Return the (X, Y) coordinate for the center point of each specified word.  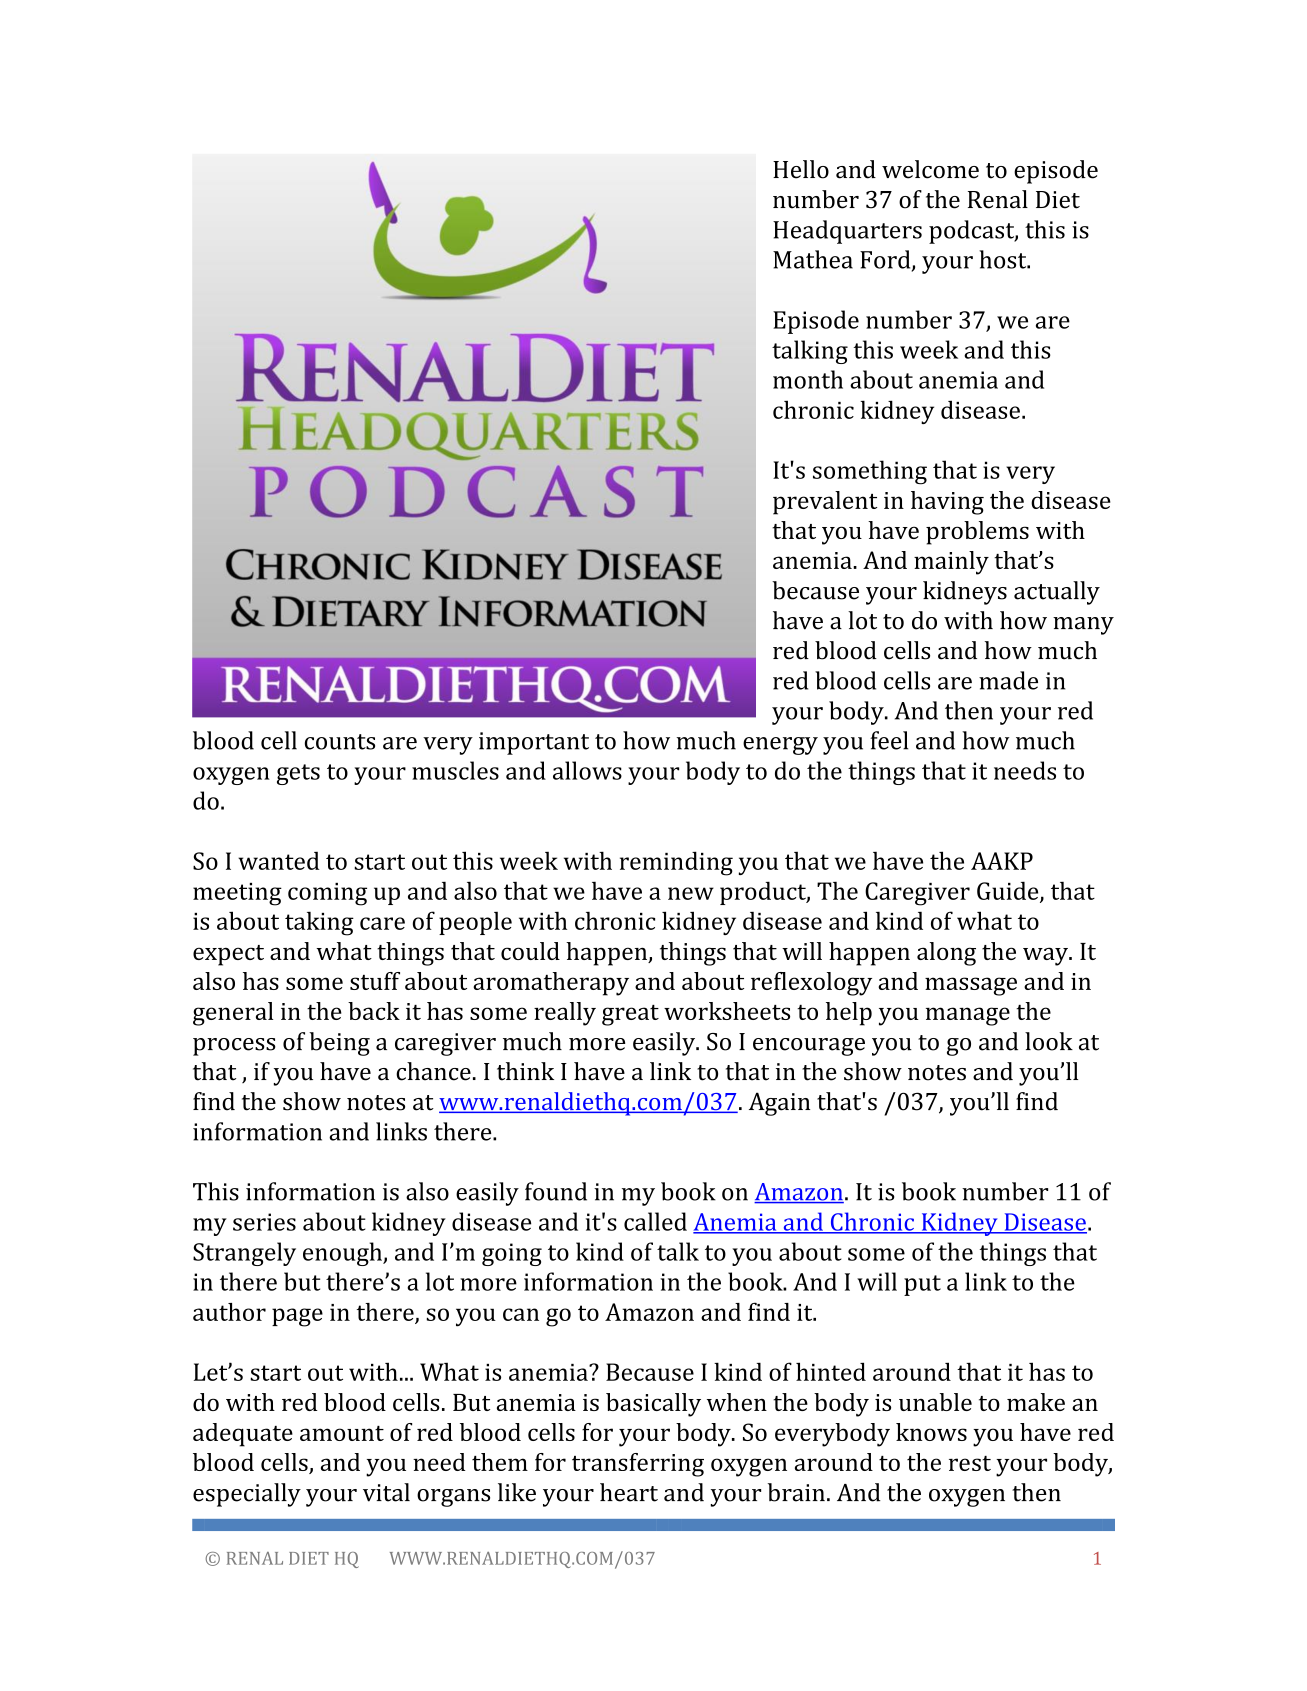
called (655, 1221)
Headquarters (847, 232)
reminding (676, 863)
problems (977, 533)
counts (340, 742)
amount (342, 1433)
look (1049, 1041)
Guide (1009, 891)
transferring (638, 1465)
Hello (801, 169)
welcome (930, 169)
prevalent (825, 503)
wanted (279, 860)
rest (970, 1463)
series (264, 1222)
